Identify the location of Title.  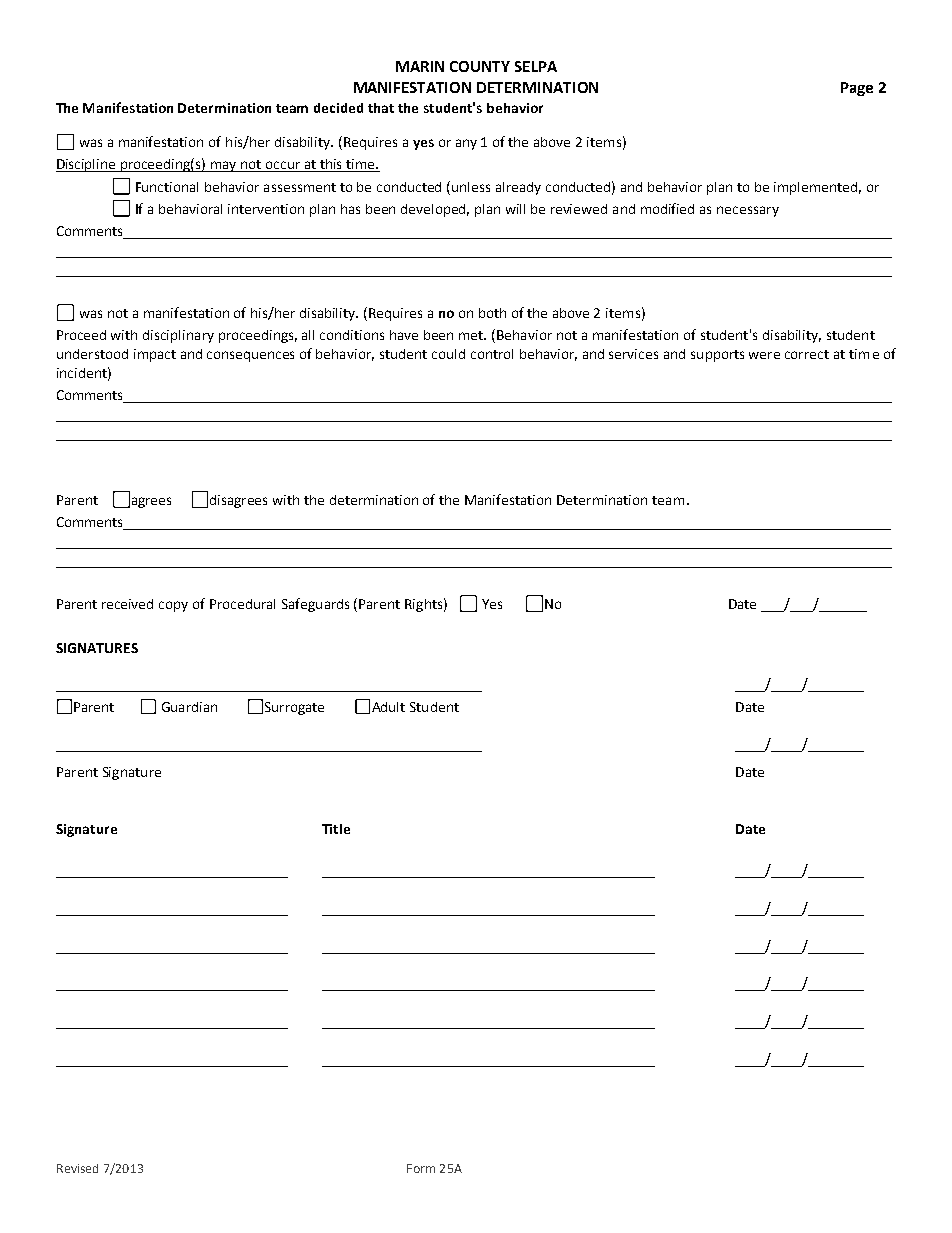
(336, 829).
